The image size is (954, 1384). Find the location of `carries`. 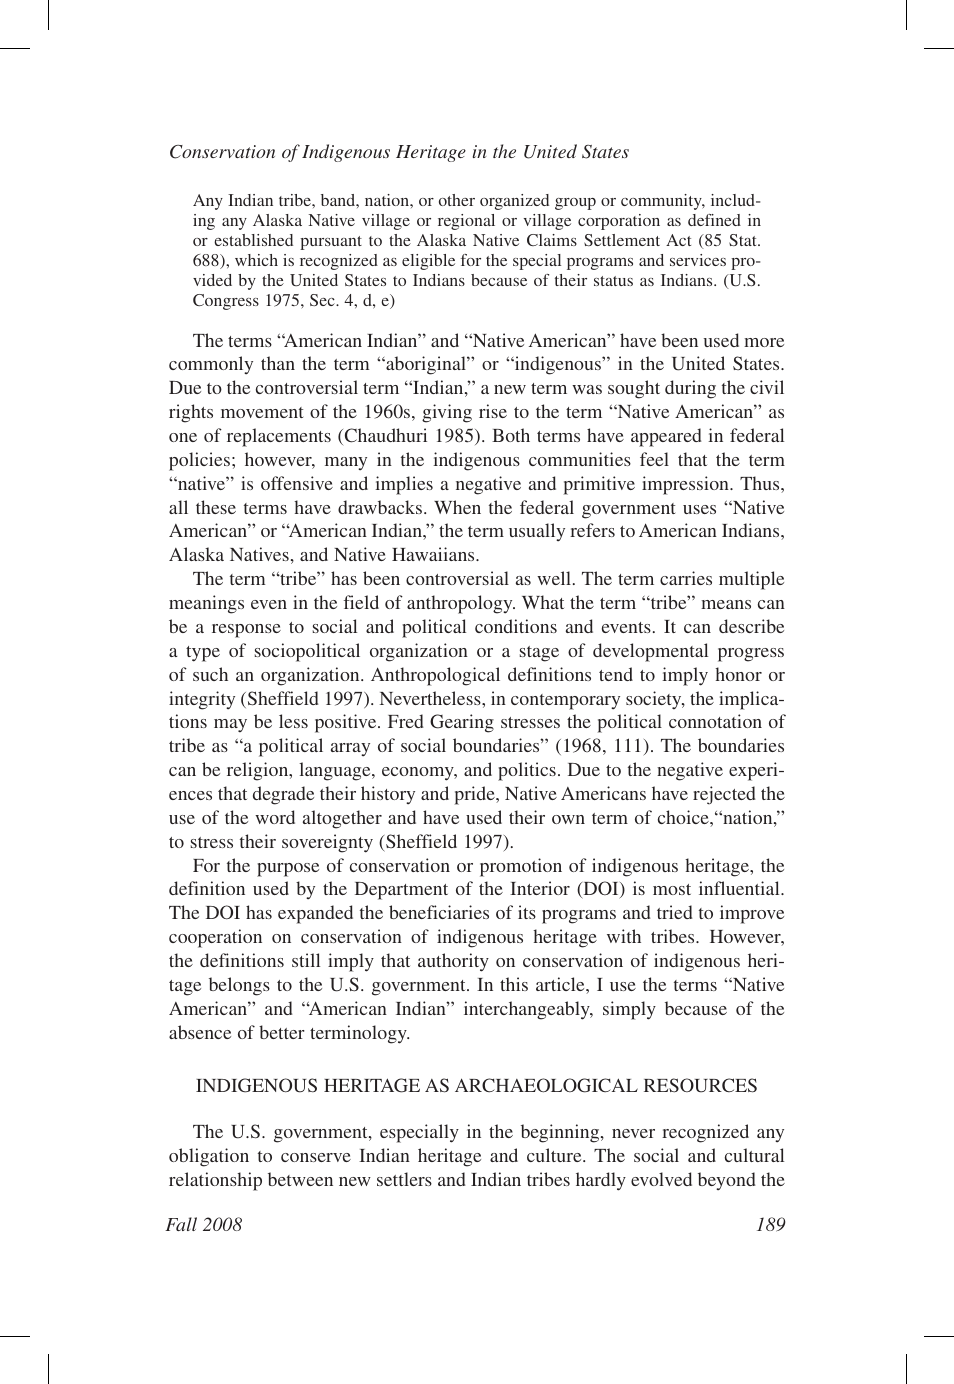

carries is located at coordinates (686, 578).
